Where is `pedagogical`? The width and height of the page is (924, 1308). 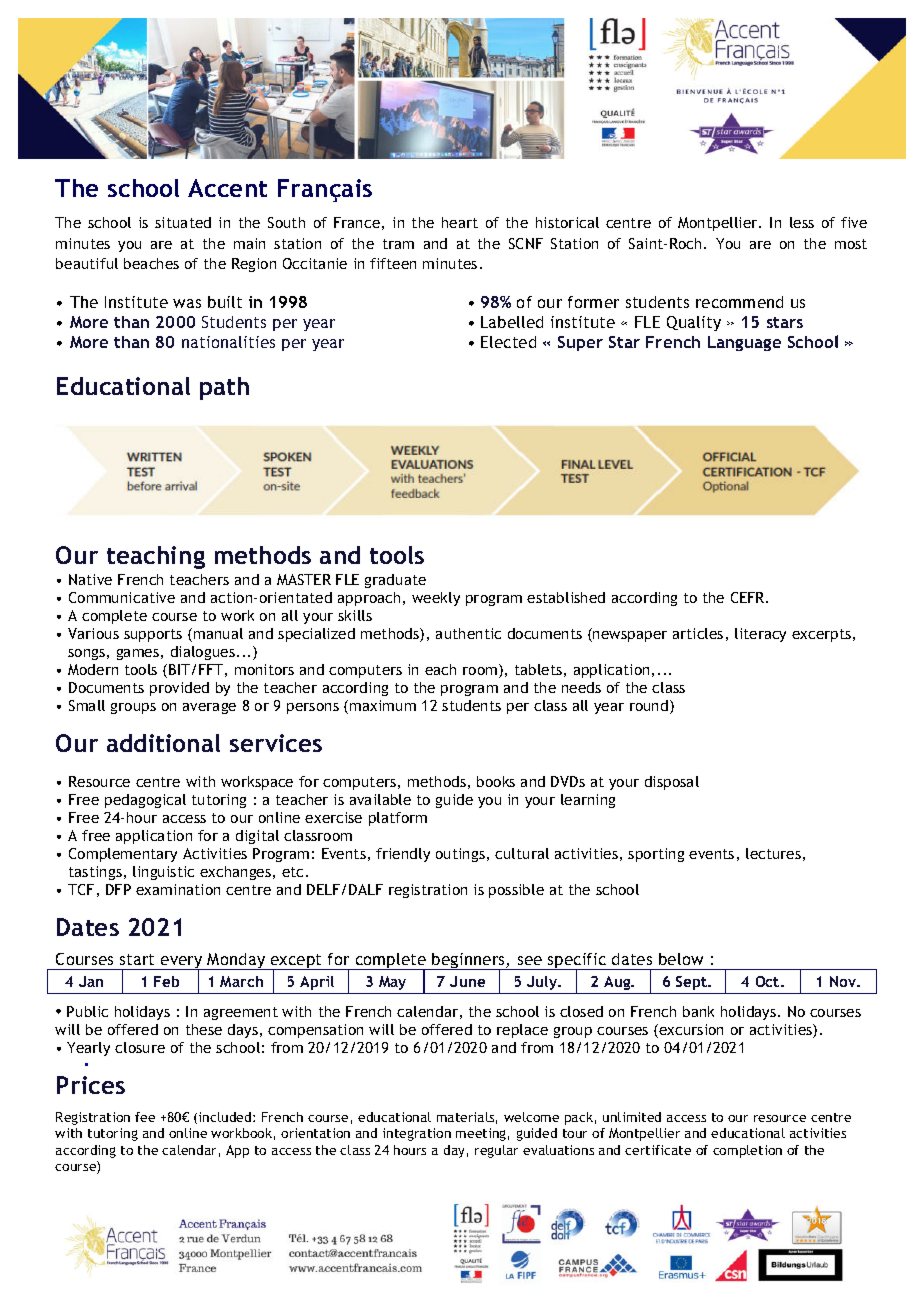
pedagogical is located at coordinates (145, 801).
